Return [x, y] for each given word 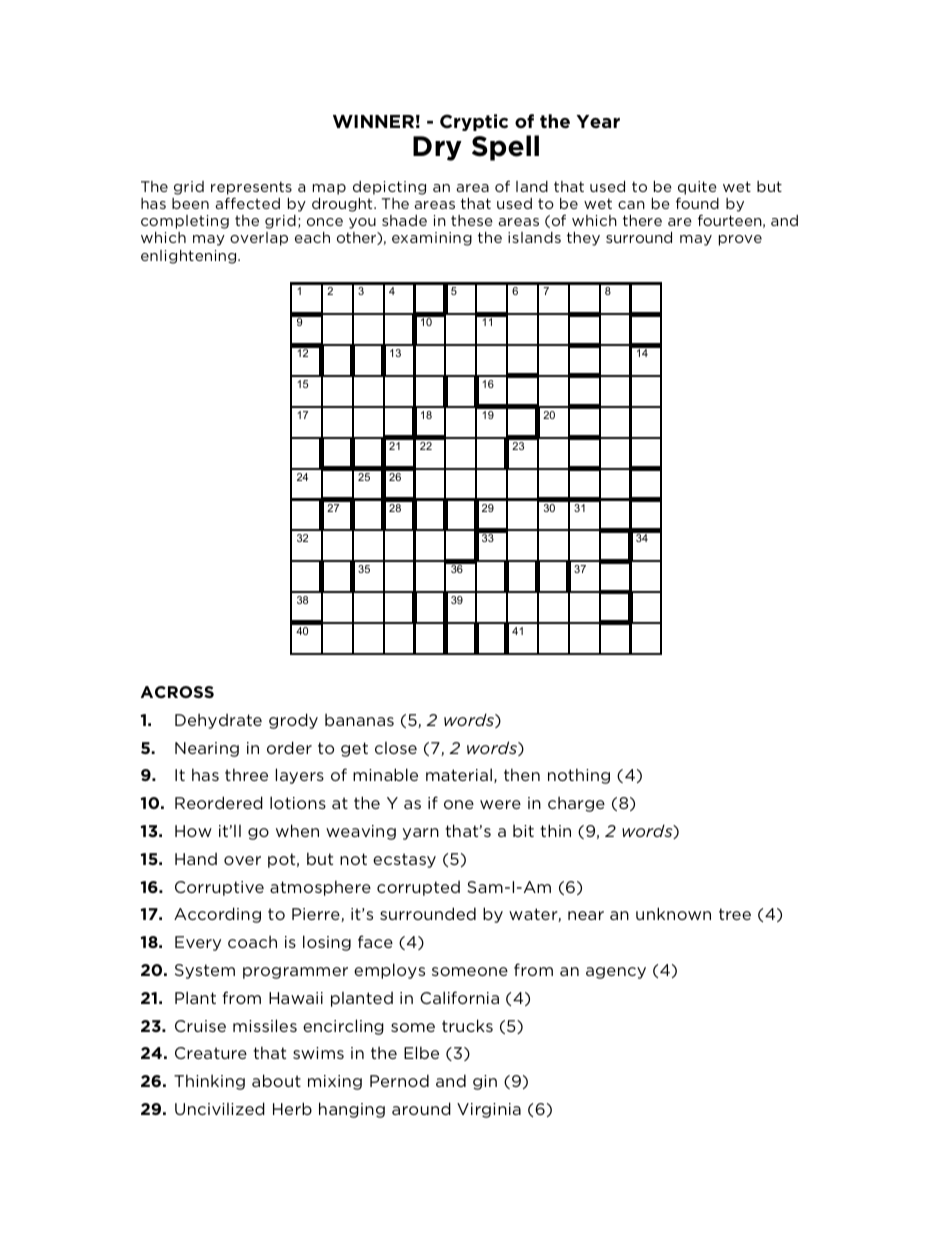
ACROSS [177, 692]
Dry [437, 148]
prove [740, 240]
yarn [421, 834]
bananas [359, 719]
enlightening [190, 257]
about [276, 1080]
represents [251, 189]
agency [616, 973]
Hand [196, 859]
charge [576, 804]
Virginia [489, 1110]
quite [697, 189]
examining [432, 239]
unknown [673, 913]
